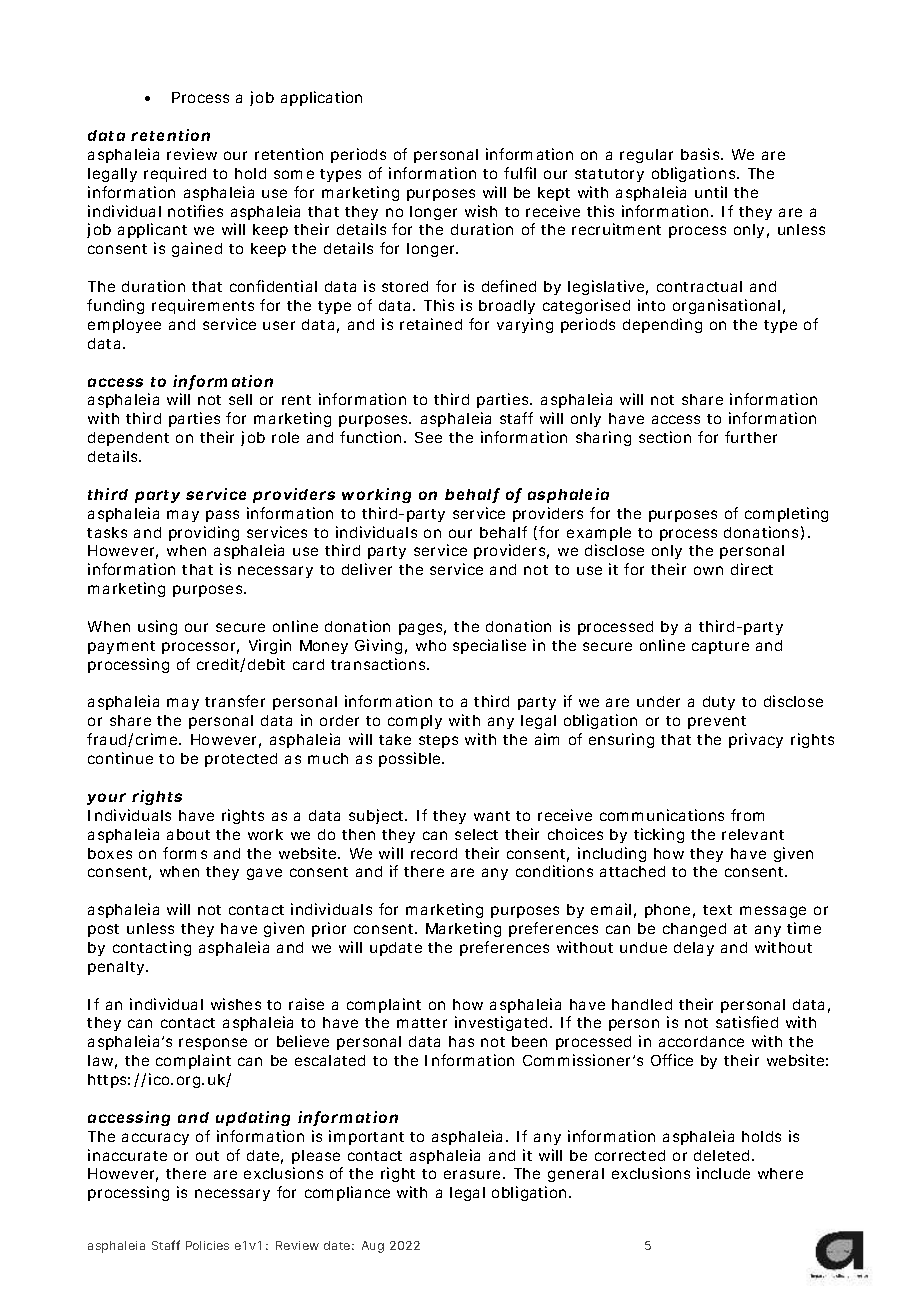 Image resolution: width=924 pixels, height=1308 pixels. I want to click on required, so click(175, 174).
